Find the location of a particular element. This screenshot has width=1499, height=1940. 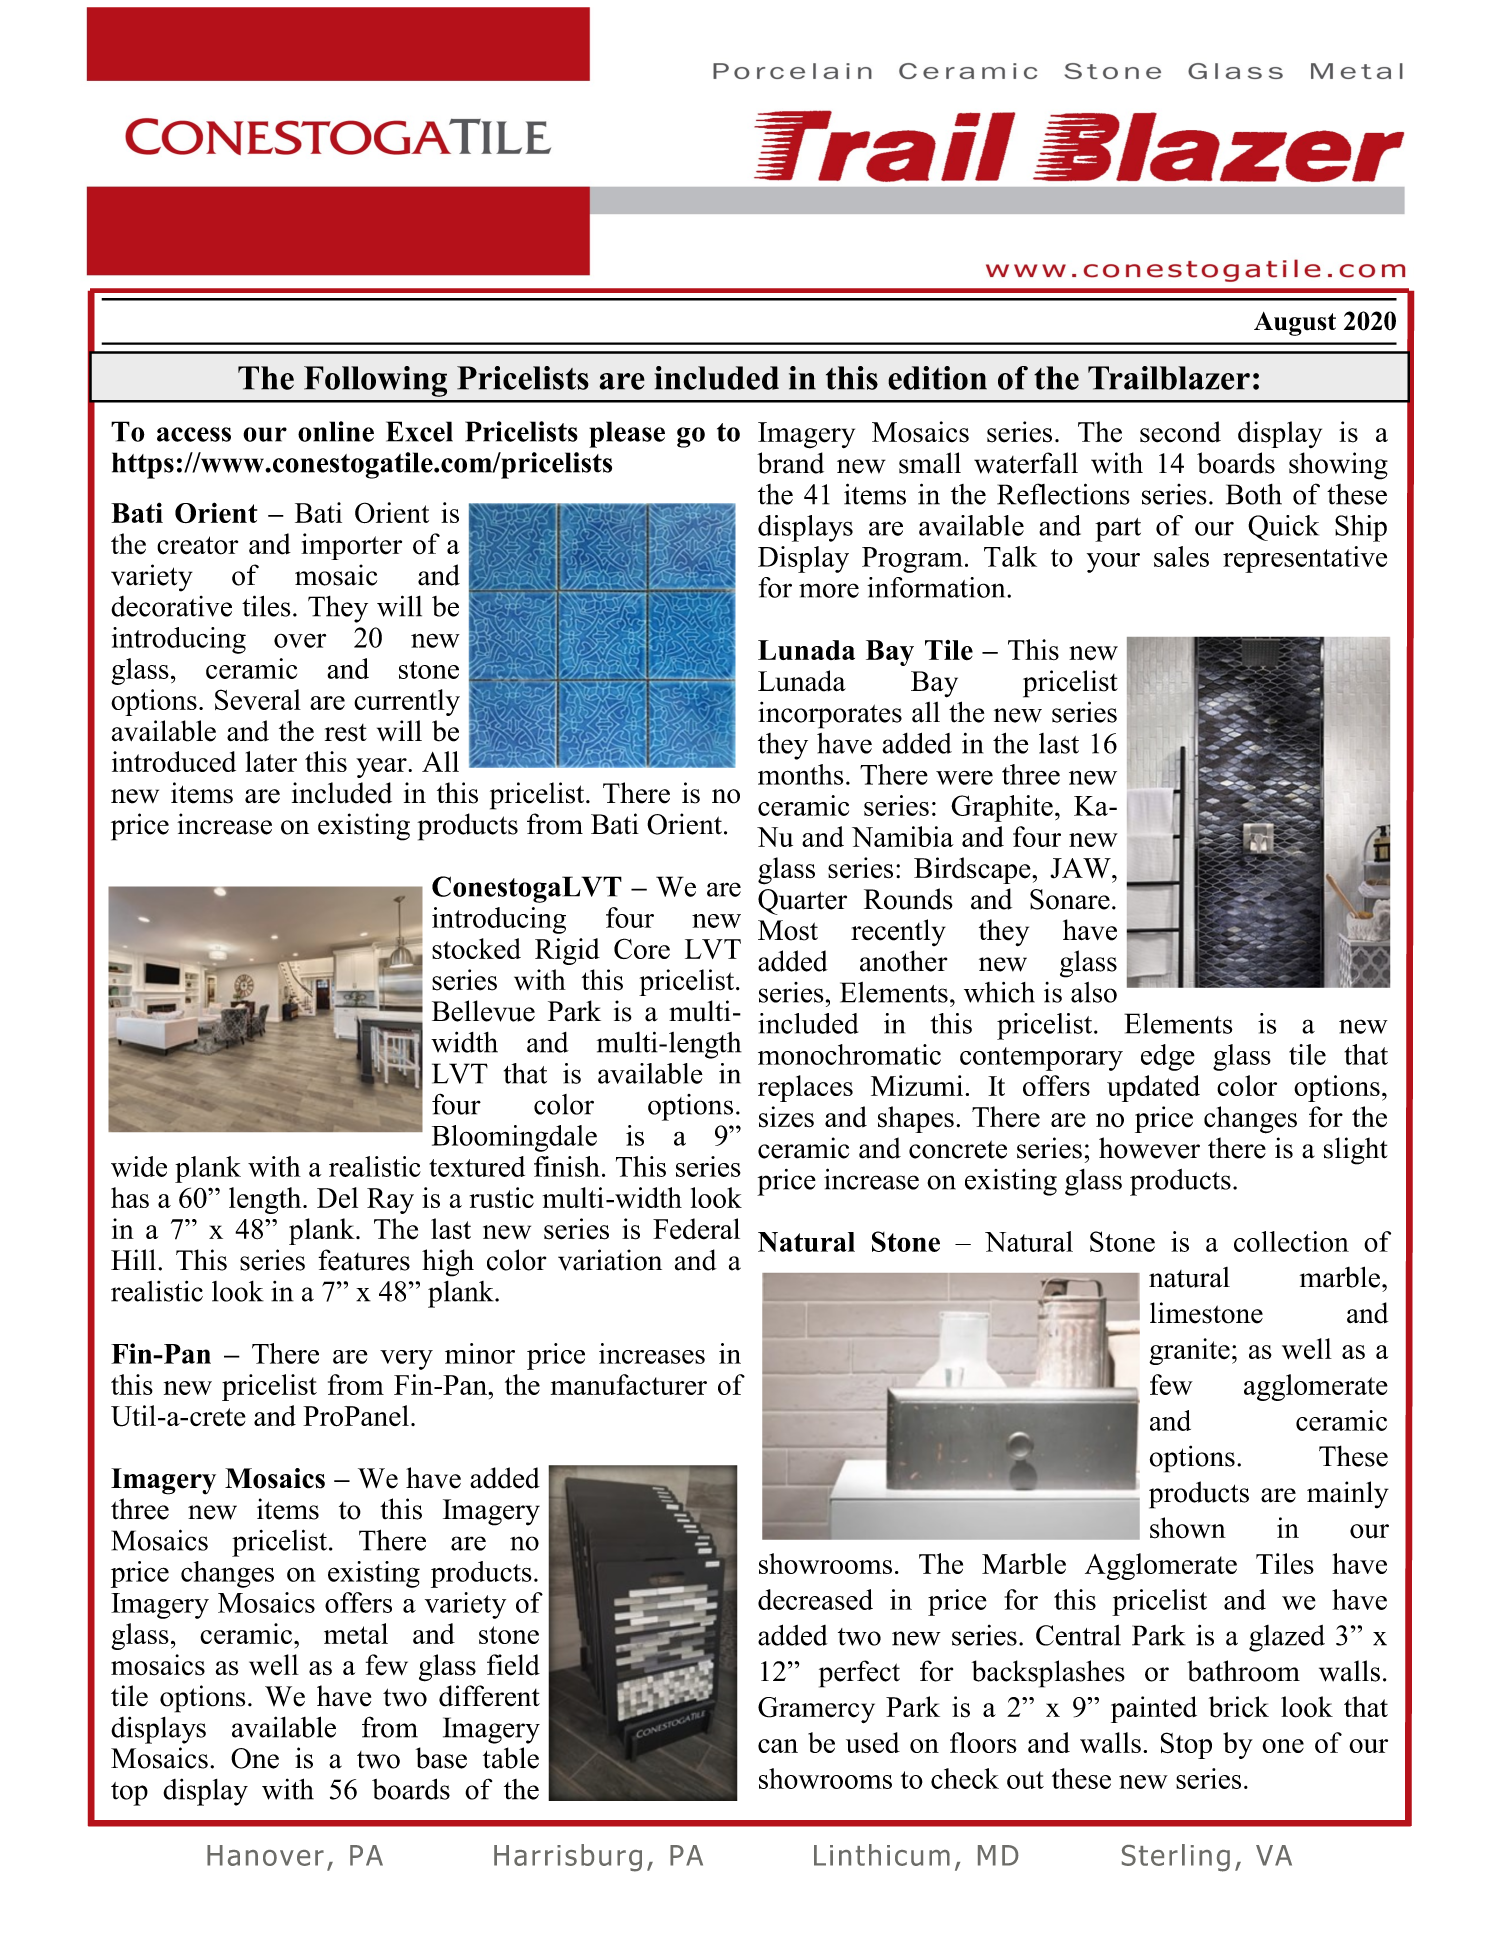

Trailblazer is located at coordinates (1169, 378).
